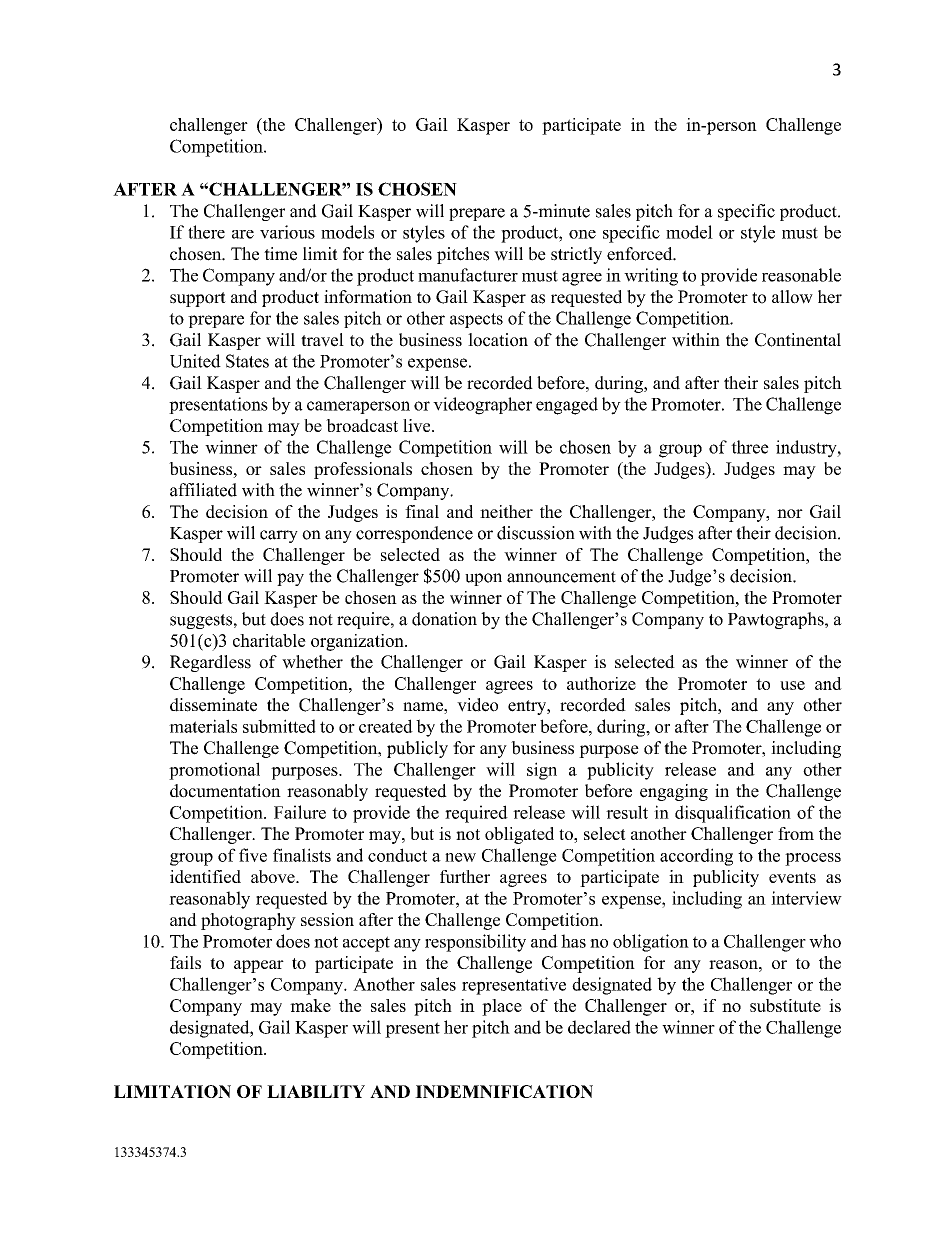 The height and width of the document is (1233, 952). Describe the element at coordinates (567, 406) in the document. I see `engaged` at that location.
